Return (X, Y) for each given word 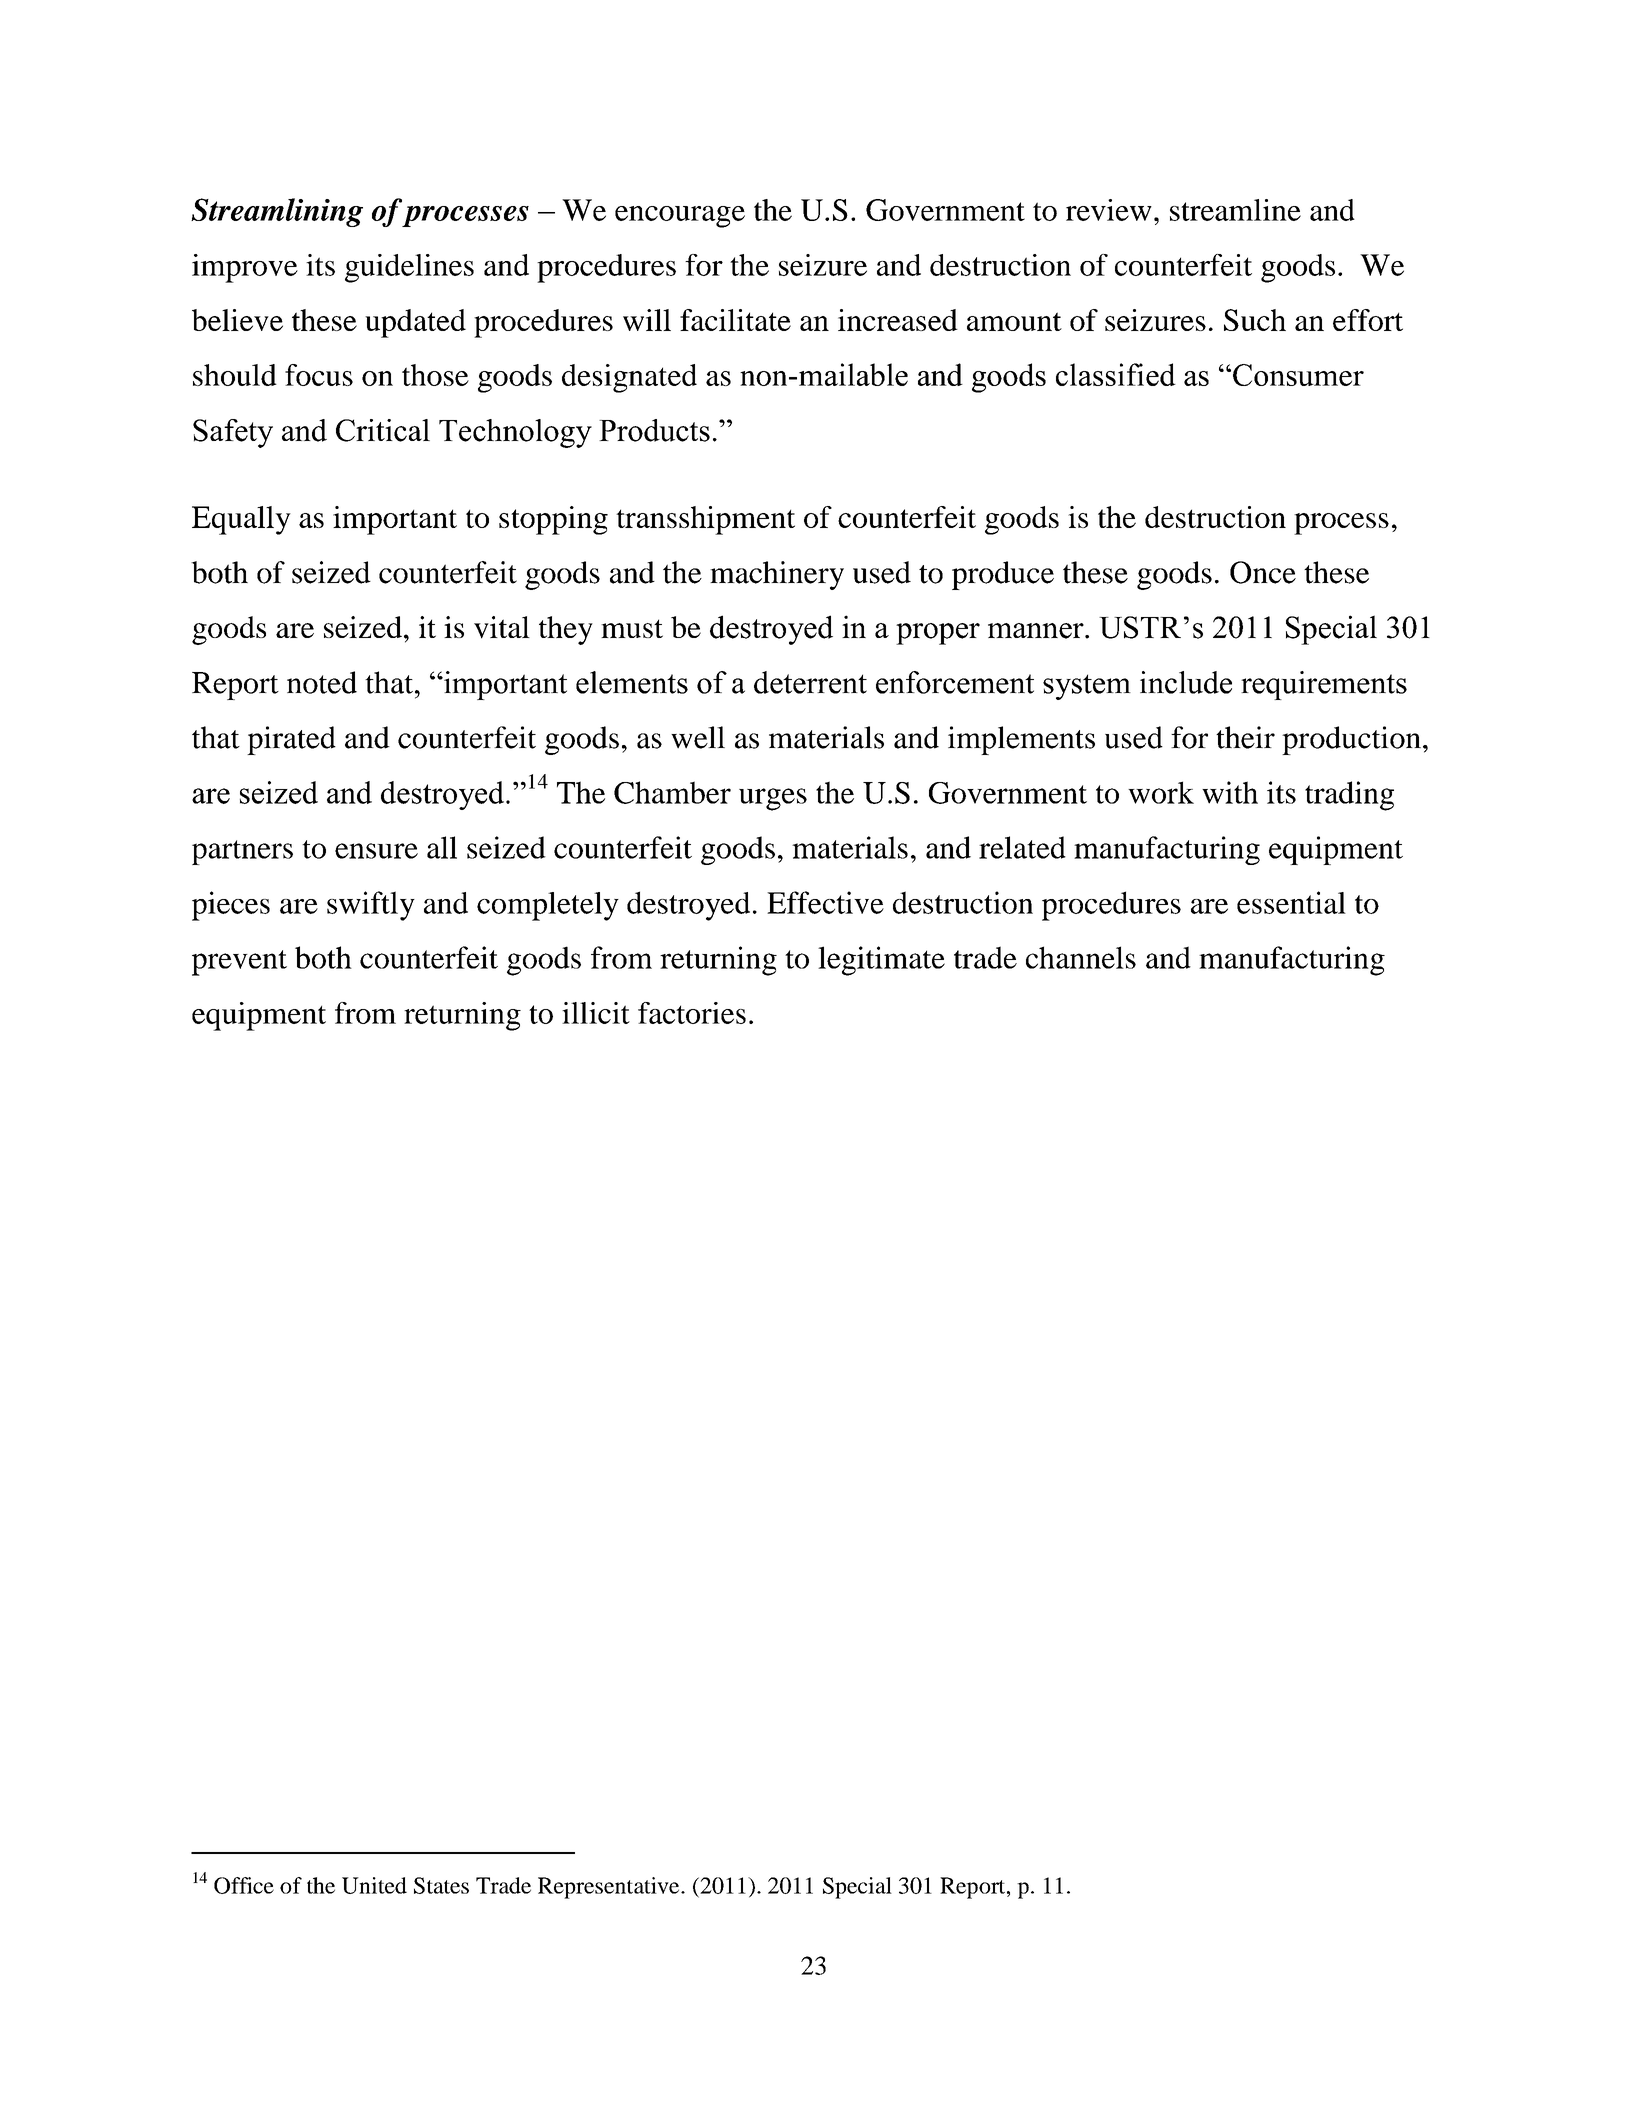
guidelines (409, 268)
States (441, 1885)
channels (1081, 957)
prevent (239, 963)
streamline (1235, 210)
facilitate (735, 320)
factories (692, 1013)
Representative (610, 1888)
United (374, 1885)
